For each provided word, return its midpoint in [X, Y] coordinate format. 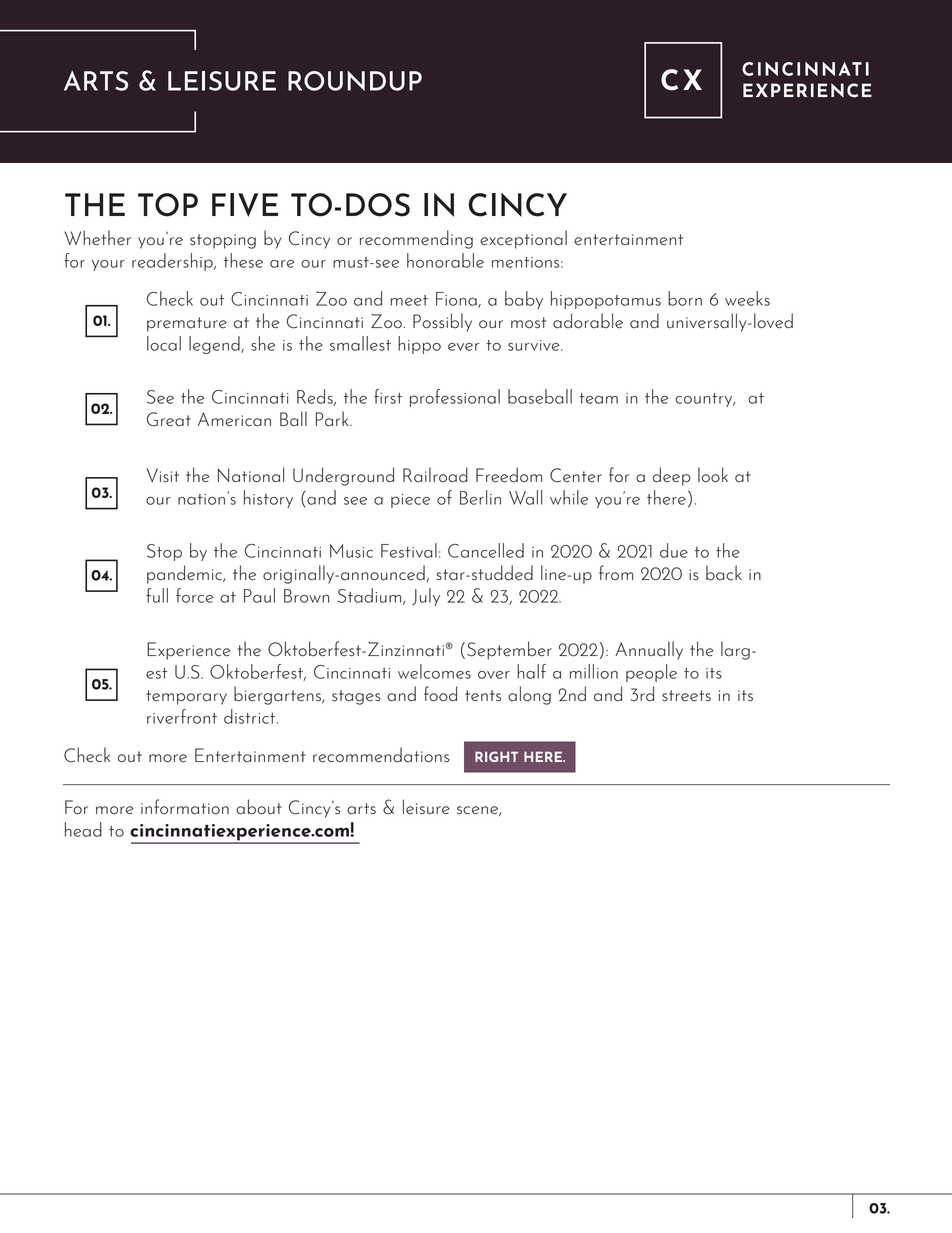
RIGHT [496, 756]
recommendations [381, 755]
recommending [416, 239]
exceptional [523, 239]
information [185, 807]
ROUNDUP [355, 81]
